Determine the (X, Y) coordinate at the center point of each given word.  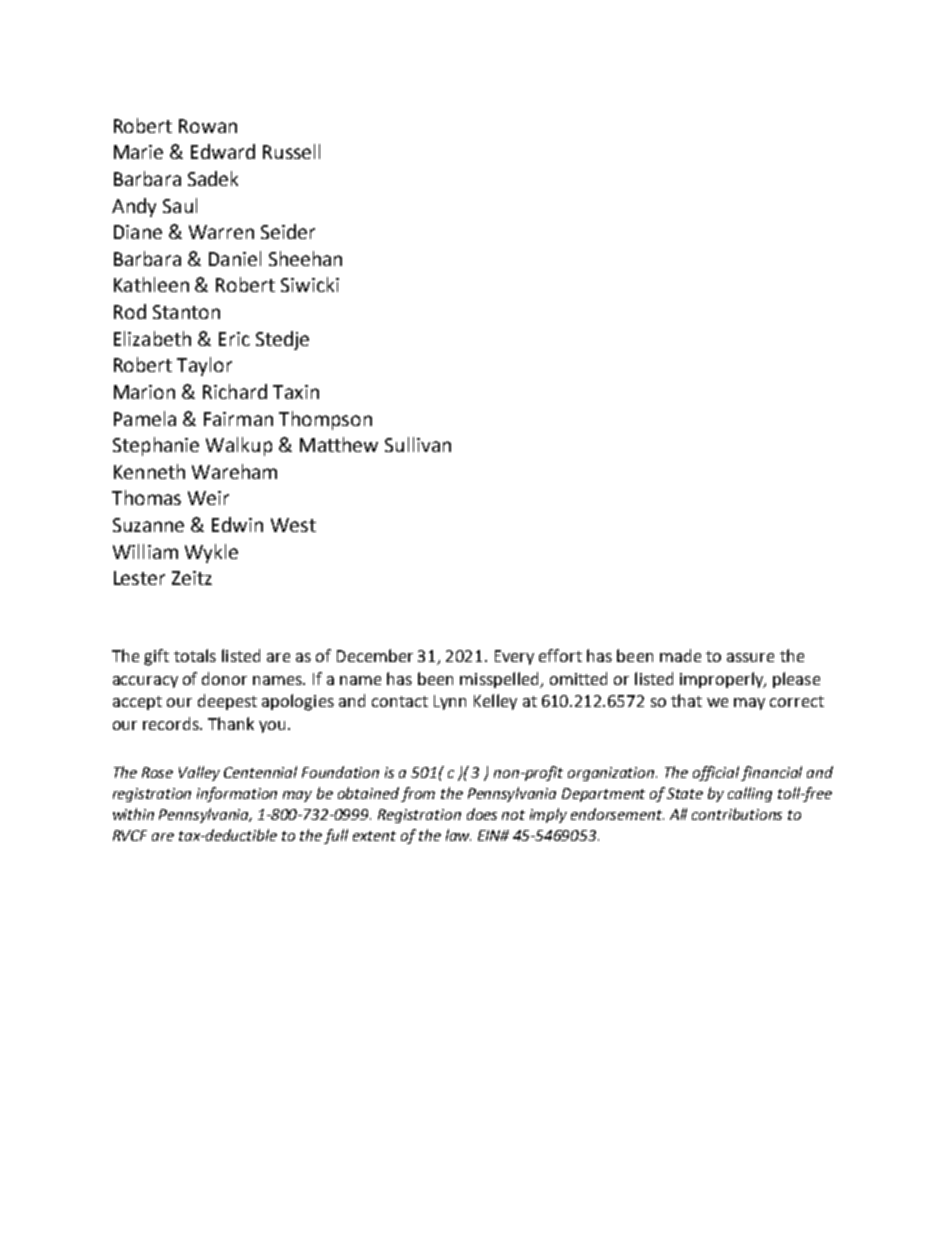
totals (195, 655)
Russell (291, 151)
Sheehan (305, 258)
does (482, 814)
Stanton (186, 312)
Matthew (339, 444)
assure (750, 657)
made (680, 655)
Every (514, 657)
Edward (223, 151)
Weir (208, 498)
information (237, 794)
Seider (288, 231)
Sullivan (418, 444)
